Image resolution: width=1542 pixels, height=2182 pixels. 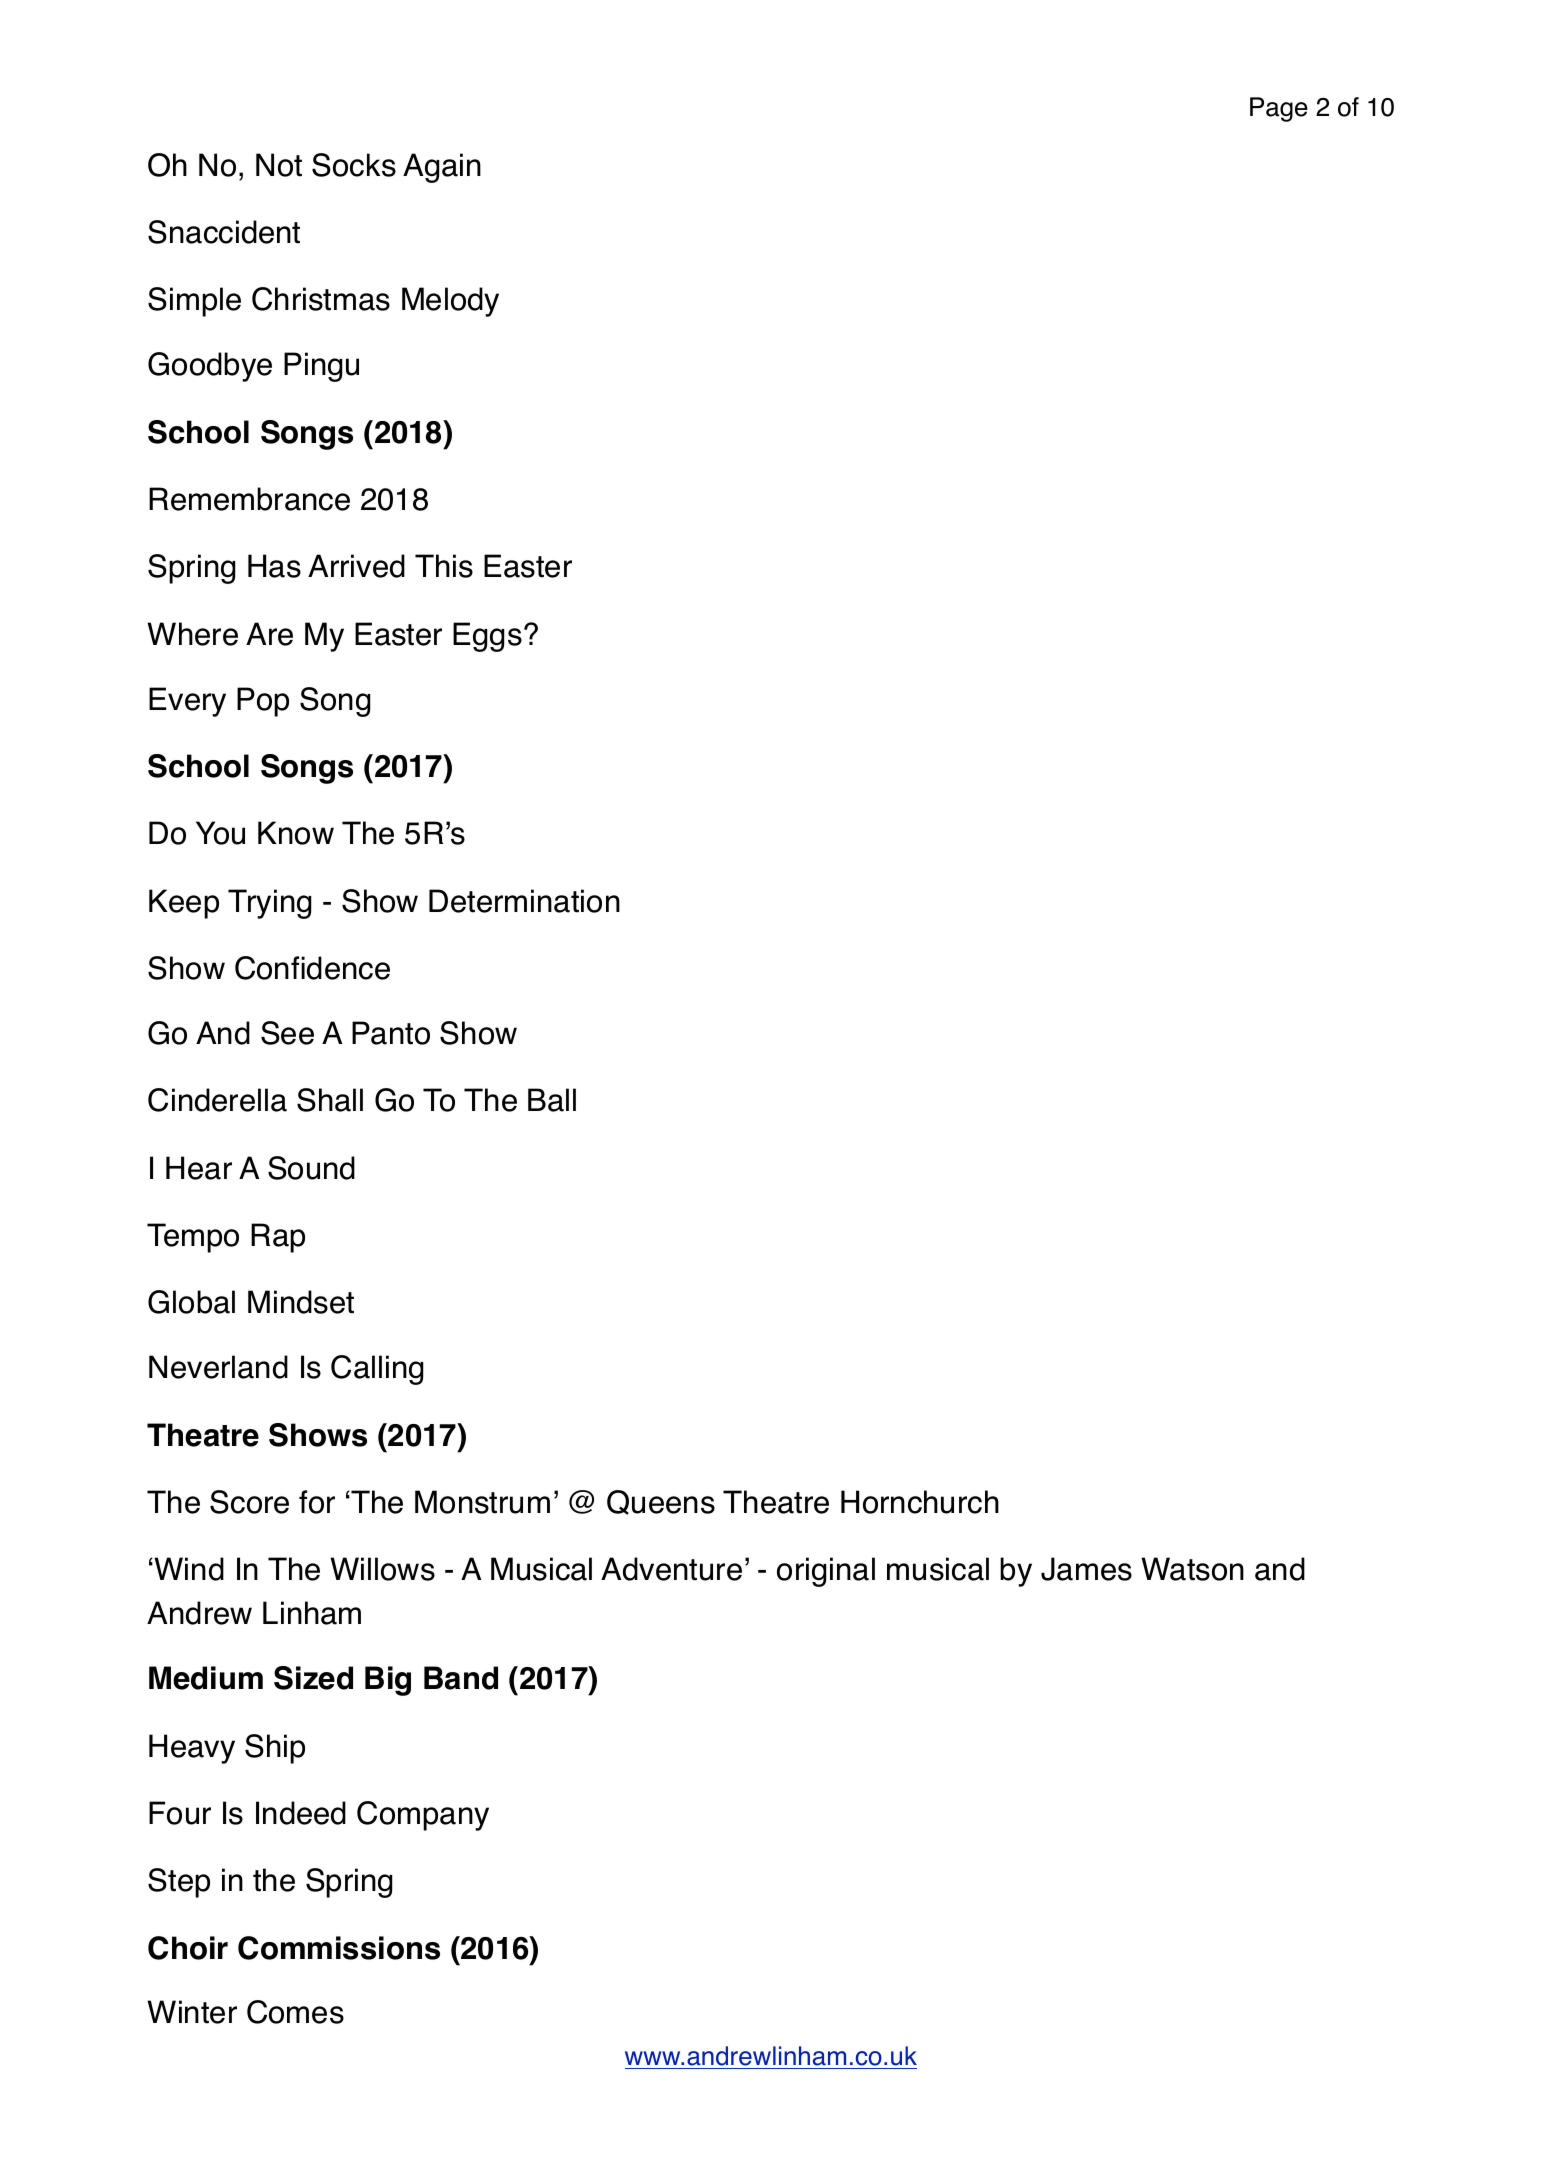 What do you see at coordinates (339, 1948) in the document?
I see `Commissions` at bounding box center [339, 1948].
